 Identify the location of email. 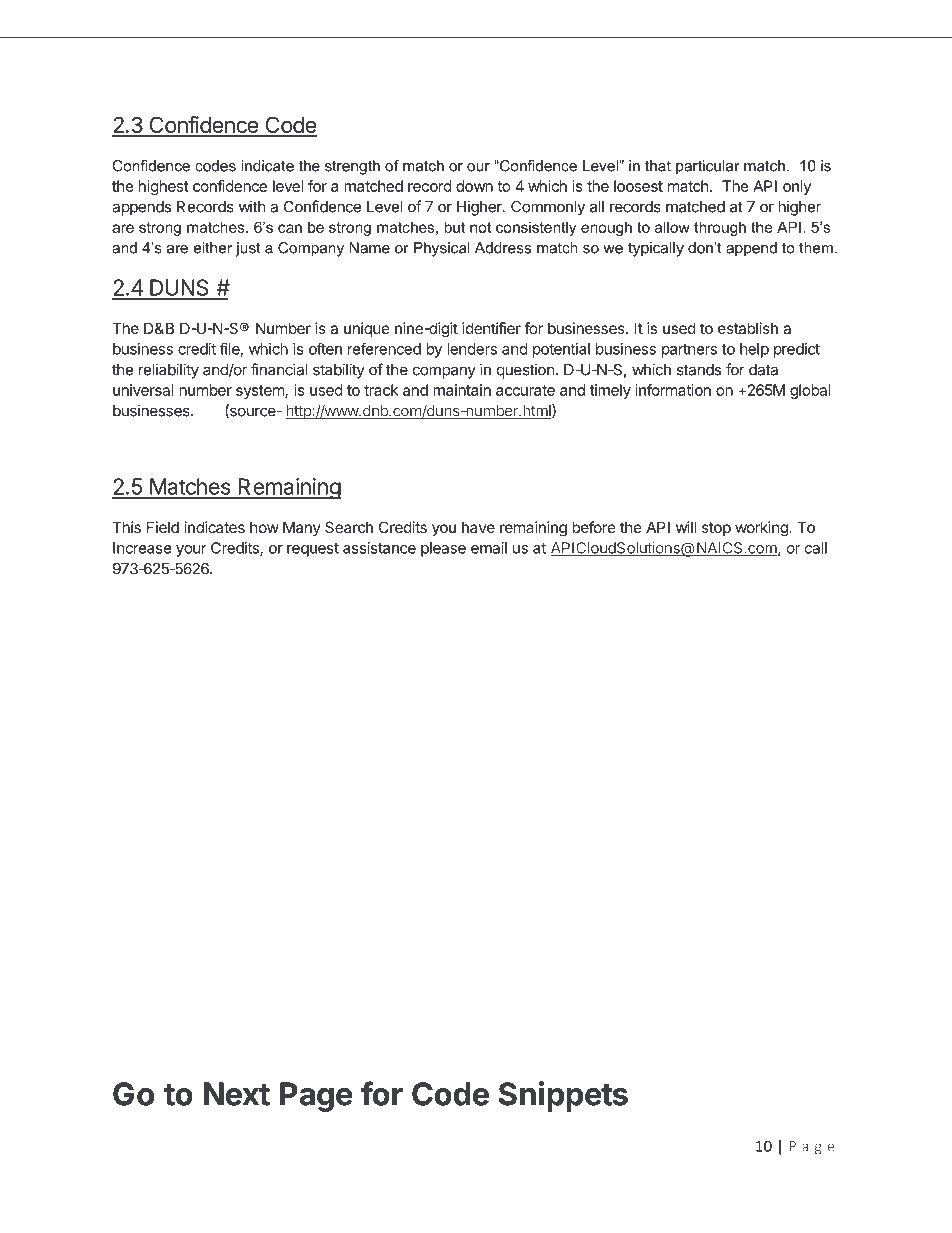
(489, 548).
